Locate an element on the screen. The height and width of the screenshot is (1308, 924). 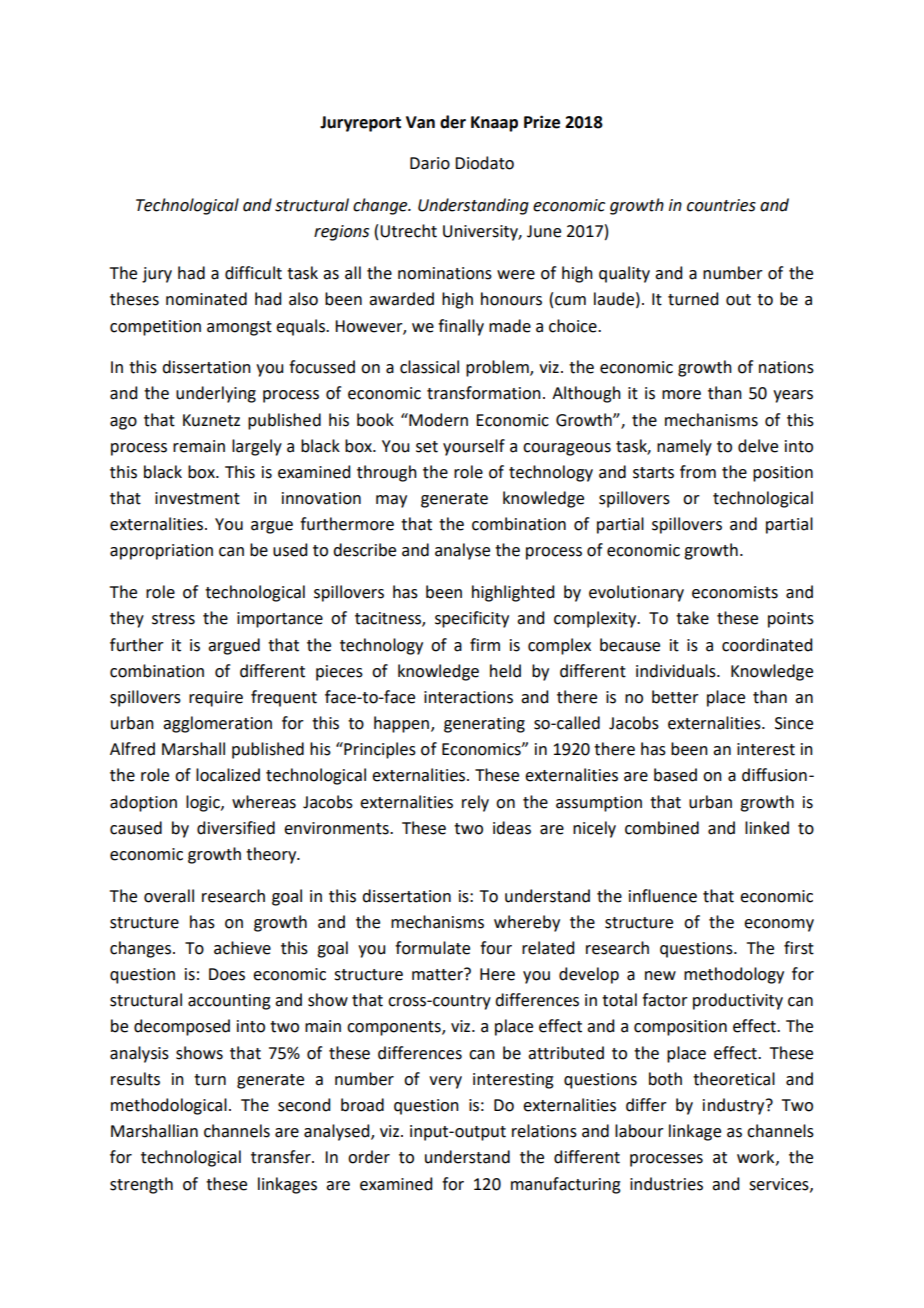
individuals is located at coordinates (677, 671).
